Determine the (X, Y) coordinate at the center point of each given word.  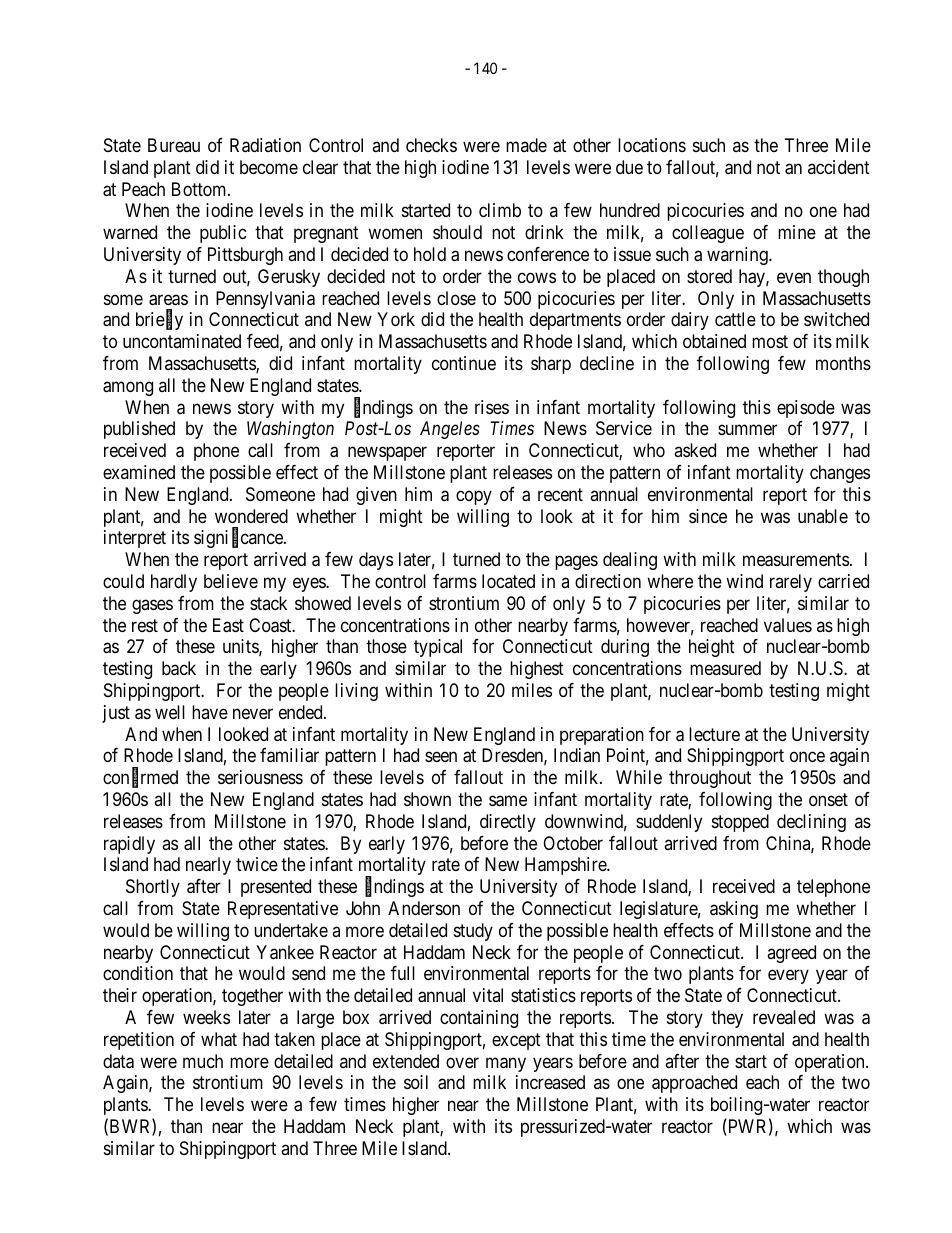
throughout (710, 779)
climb (500, 210)
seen (441, 757)
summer (747, 430)
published (139, 430)
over (462, 1062)
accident (839, 167)
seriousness (260, 777)
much (203, 1061)
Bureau (174, 145)
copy (474, 497)
